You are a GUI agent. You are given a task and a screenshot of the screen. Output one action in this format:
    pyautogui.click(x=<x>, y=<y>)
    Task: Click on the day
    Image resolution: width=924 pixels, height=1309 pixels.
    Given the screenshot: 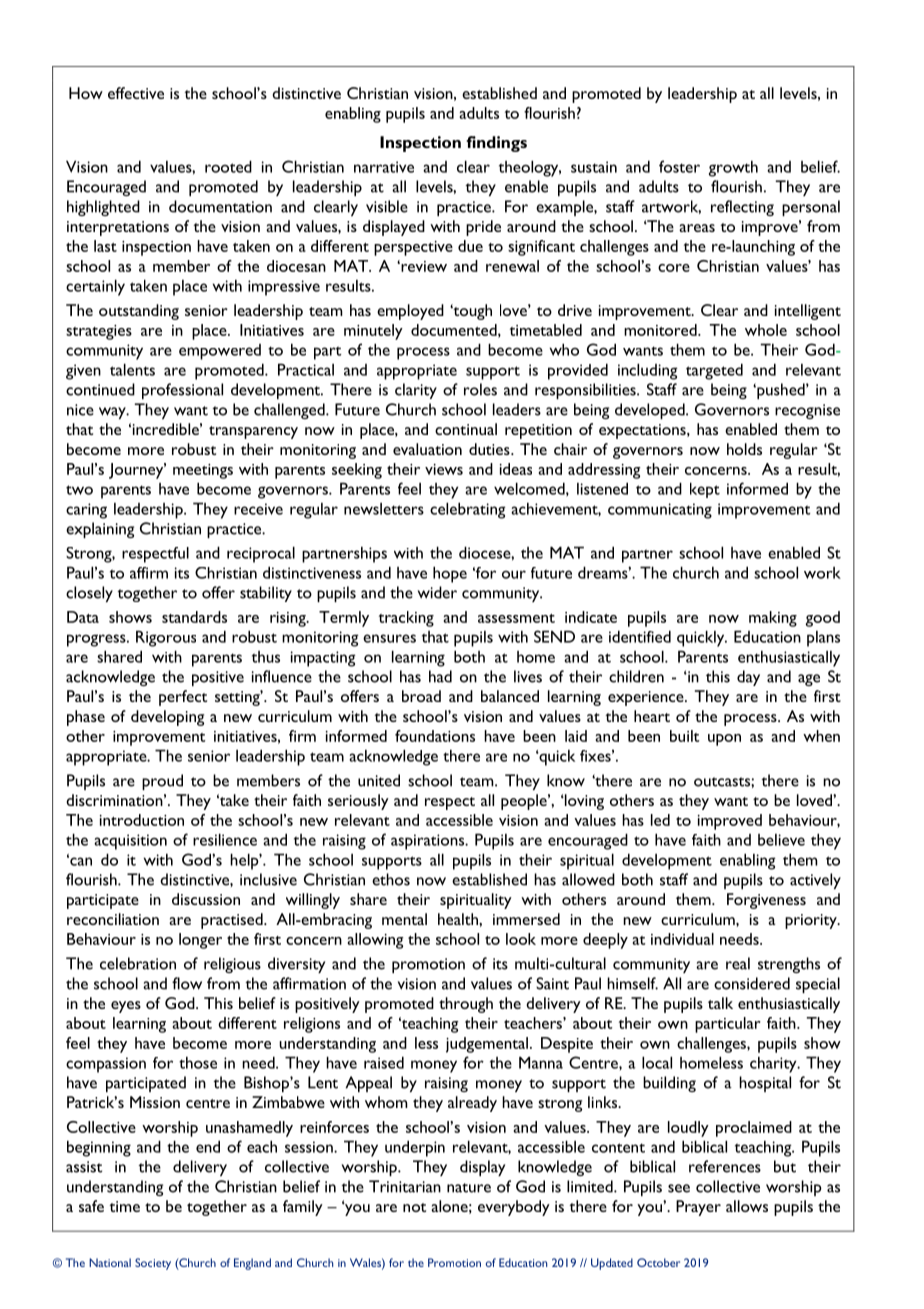 What is the action you would take?
    pyautogui.click(x=748, y=678)
